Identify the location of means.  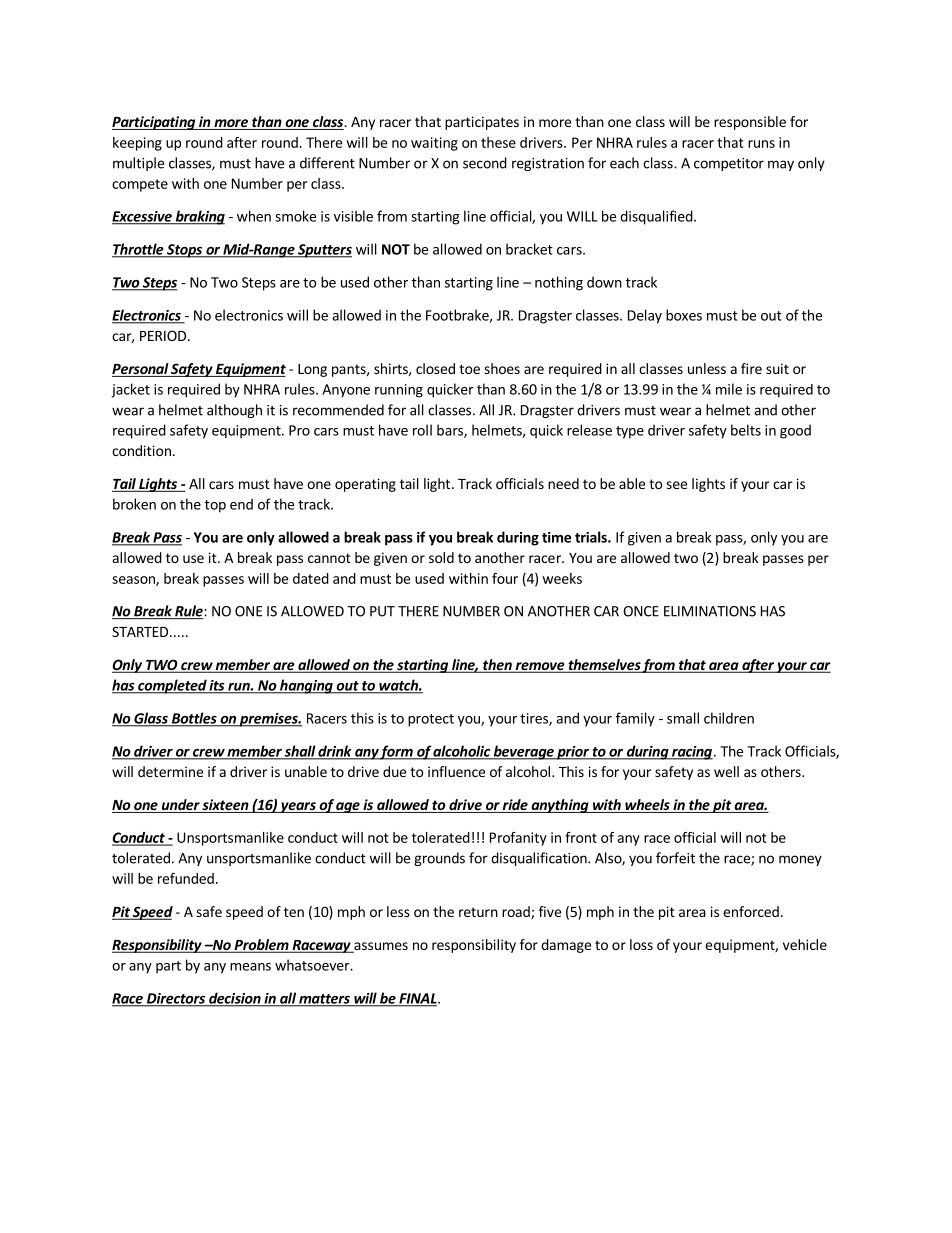
(250, 967).
